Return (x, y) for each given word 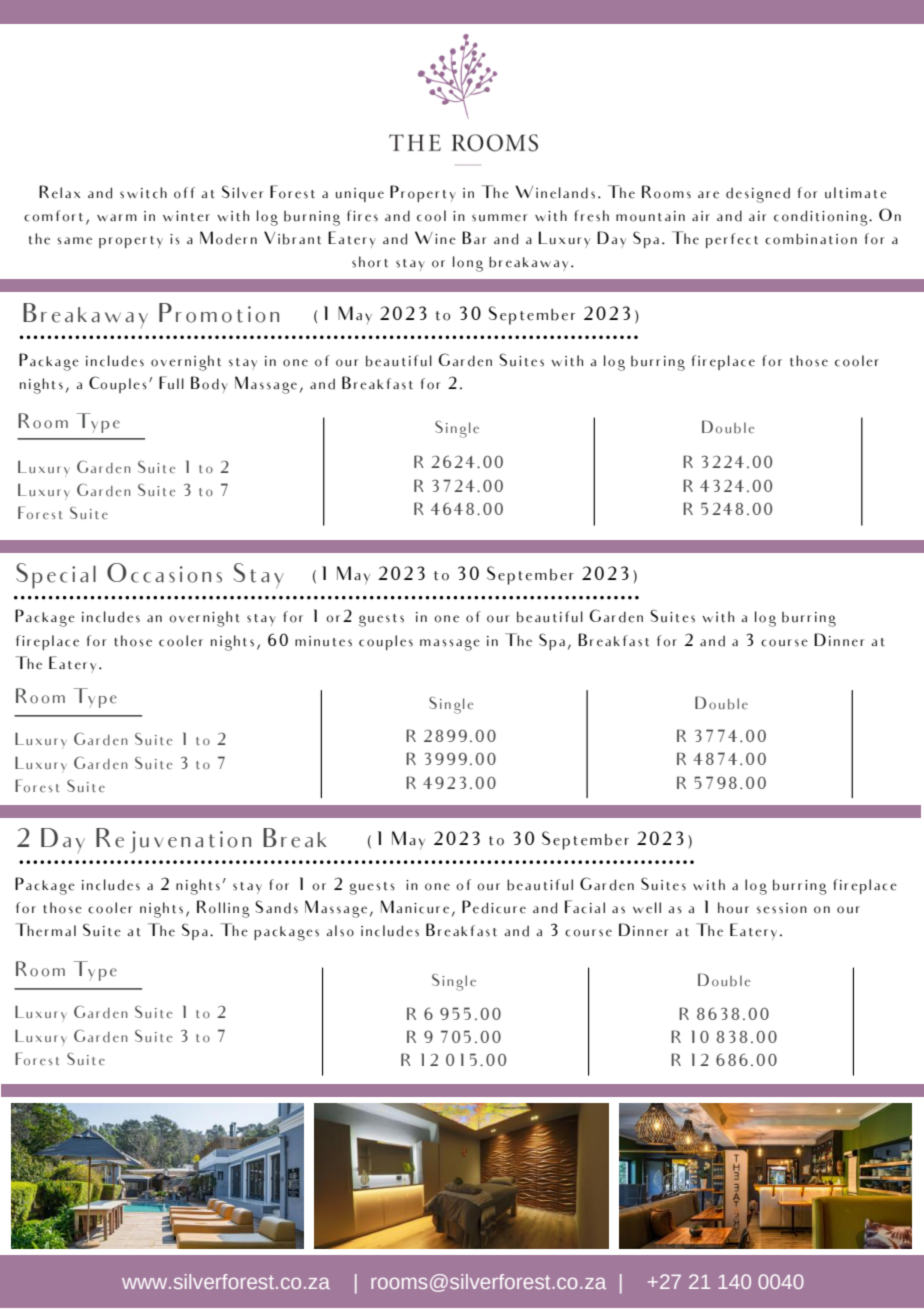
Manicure (415, 907)
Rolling (223, 909)
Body (209, 384)
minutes (323, 641)
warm (117, 217)
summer (499, 218)
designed (758, 195)
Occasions (164, 573)
